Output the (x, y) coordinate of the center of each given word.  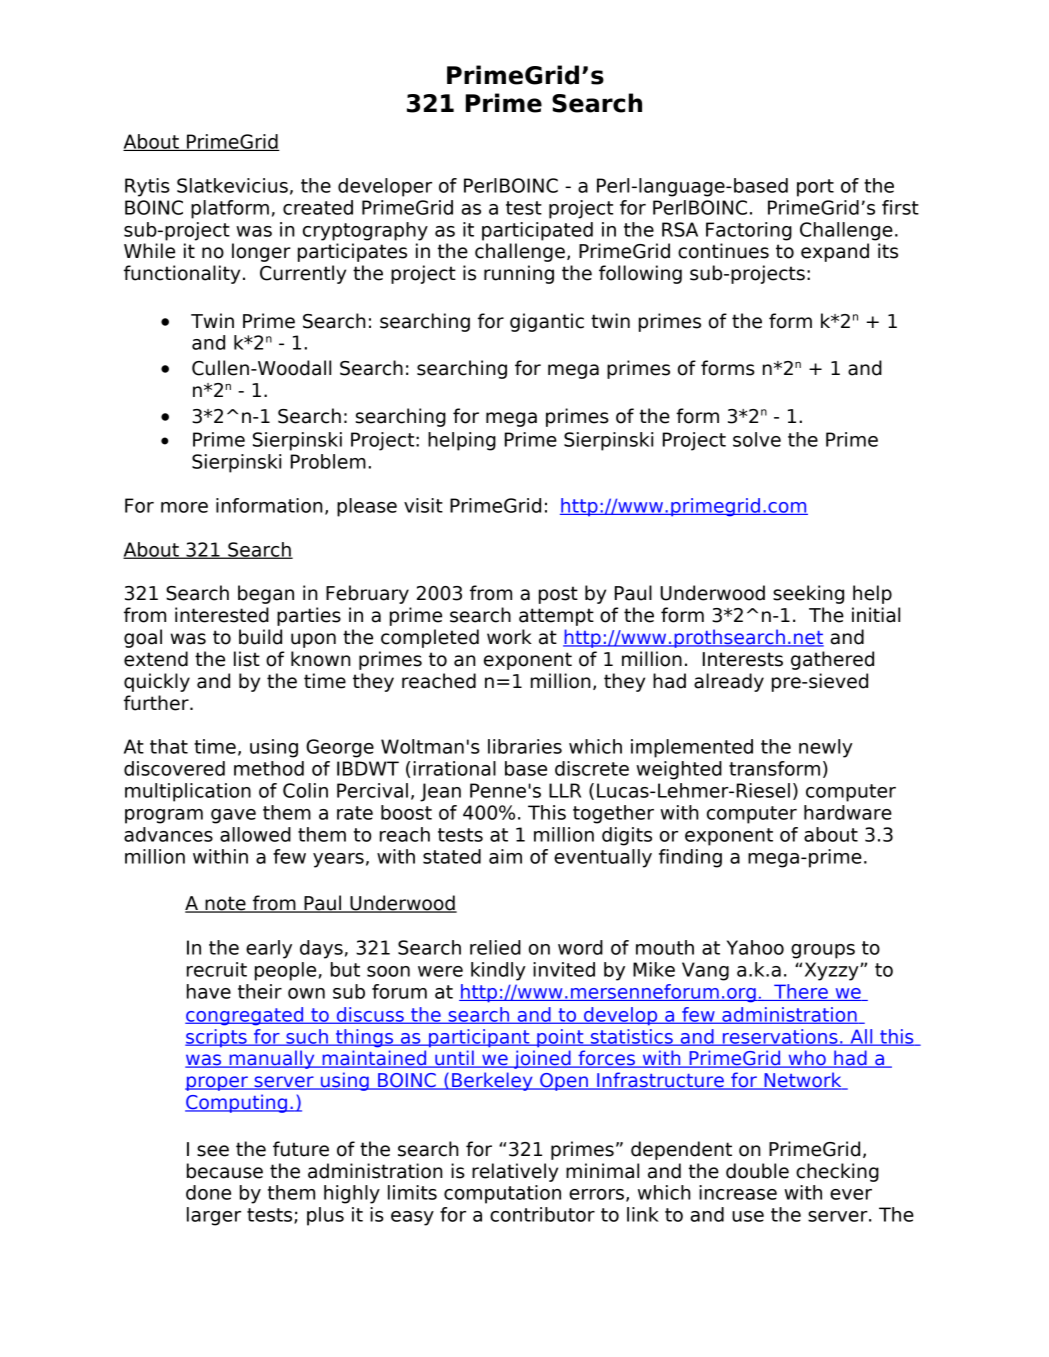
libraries (525, 746)
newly (826, 748)
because (225, 1171)
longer (261, 252)
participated (537, 231)
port (815, 188)
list (247, 659)
